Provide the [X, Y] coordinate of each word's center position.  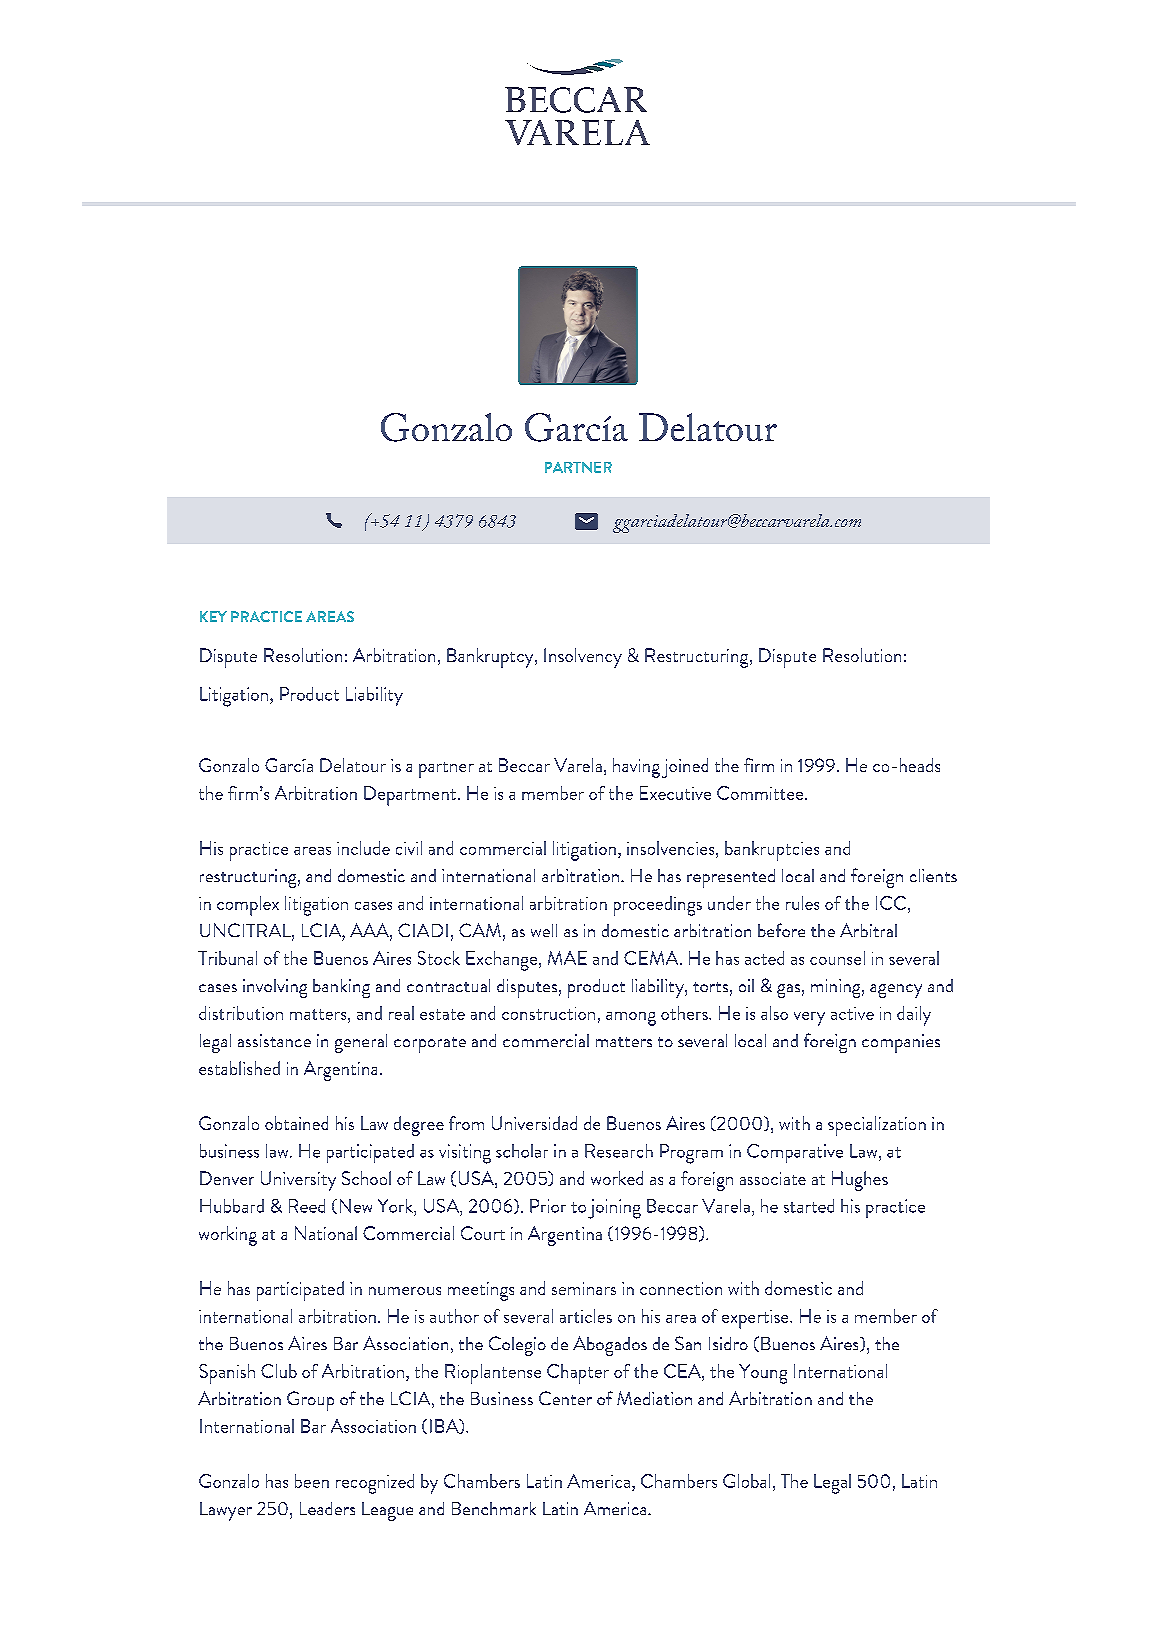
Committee [761, 793]
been [312, 1481]
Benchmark [494, 1508]
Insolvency [583, 658]
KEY [213, 616]
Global [746, 1481]
